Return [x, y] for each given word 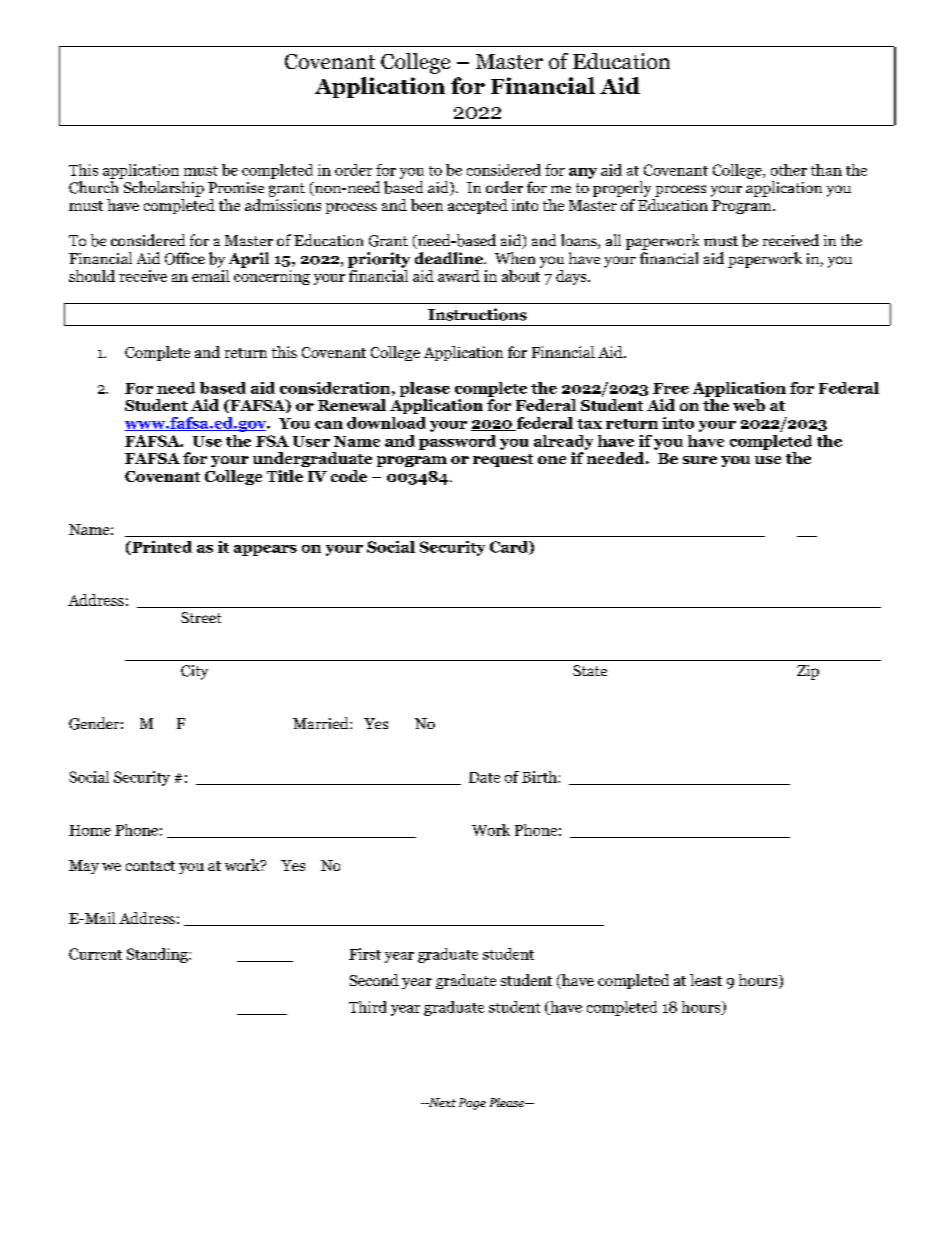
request [503, 460]
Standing [158, 955]
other [789, 170]
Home [90, 830]
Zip [808, 672]
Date [484, 777]
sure [700, 460]
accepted [478, 206]
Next [441, 1102]
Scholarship [164, 189]
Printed [161, 548]
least [706, 980]
